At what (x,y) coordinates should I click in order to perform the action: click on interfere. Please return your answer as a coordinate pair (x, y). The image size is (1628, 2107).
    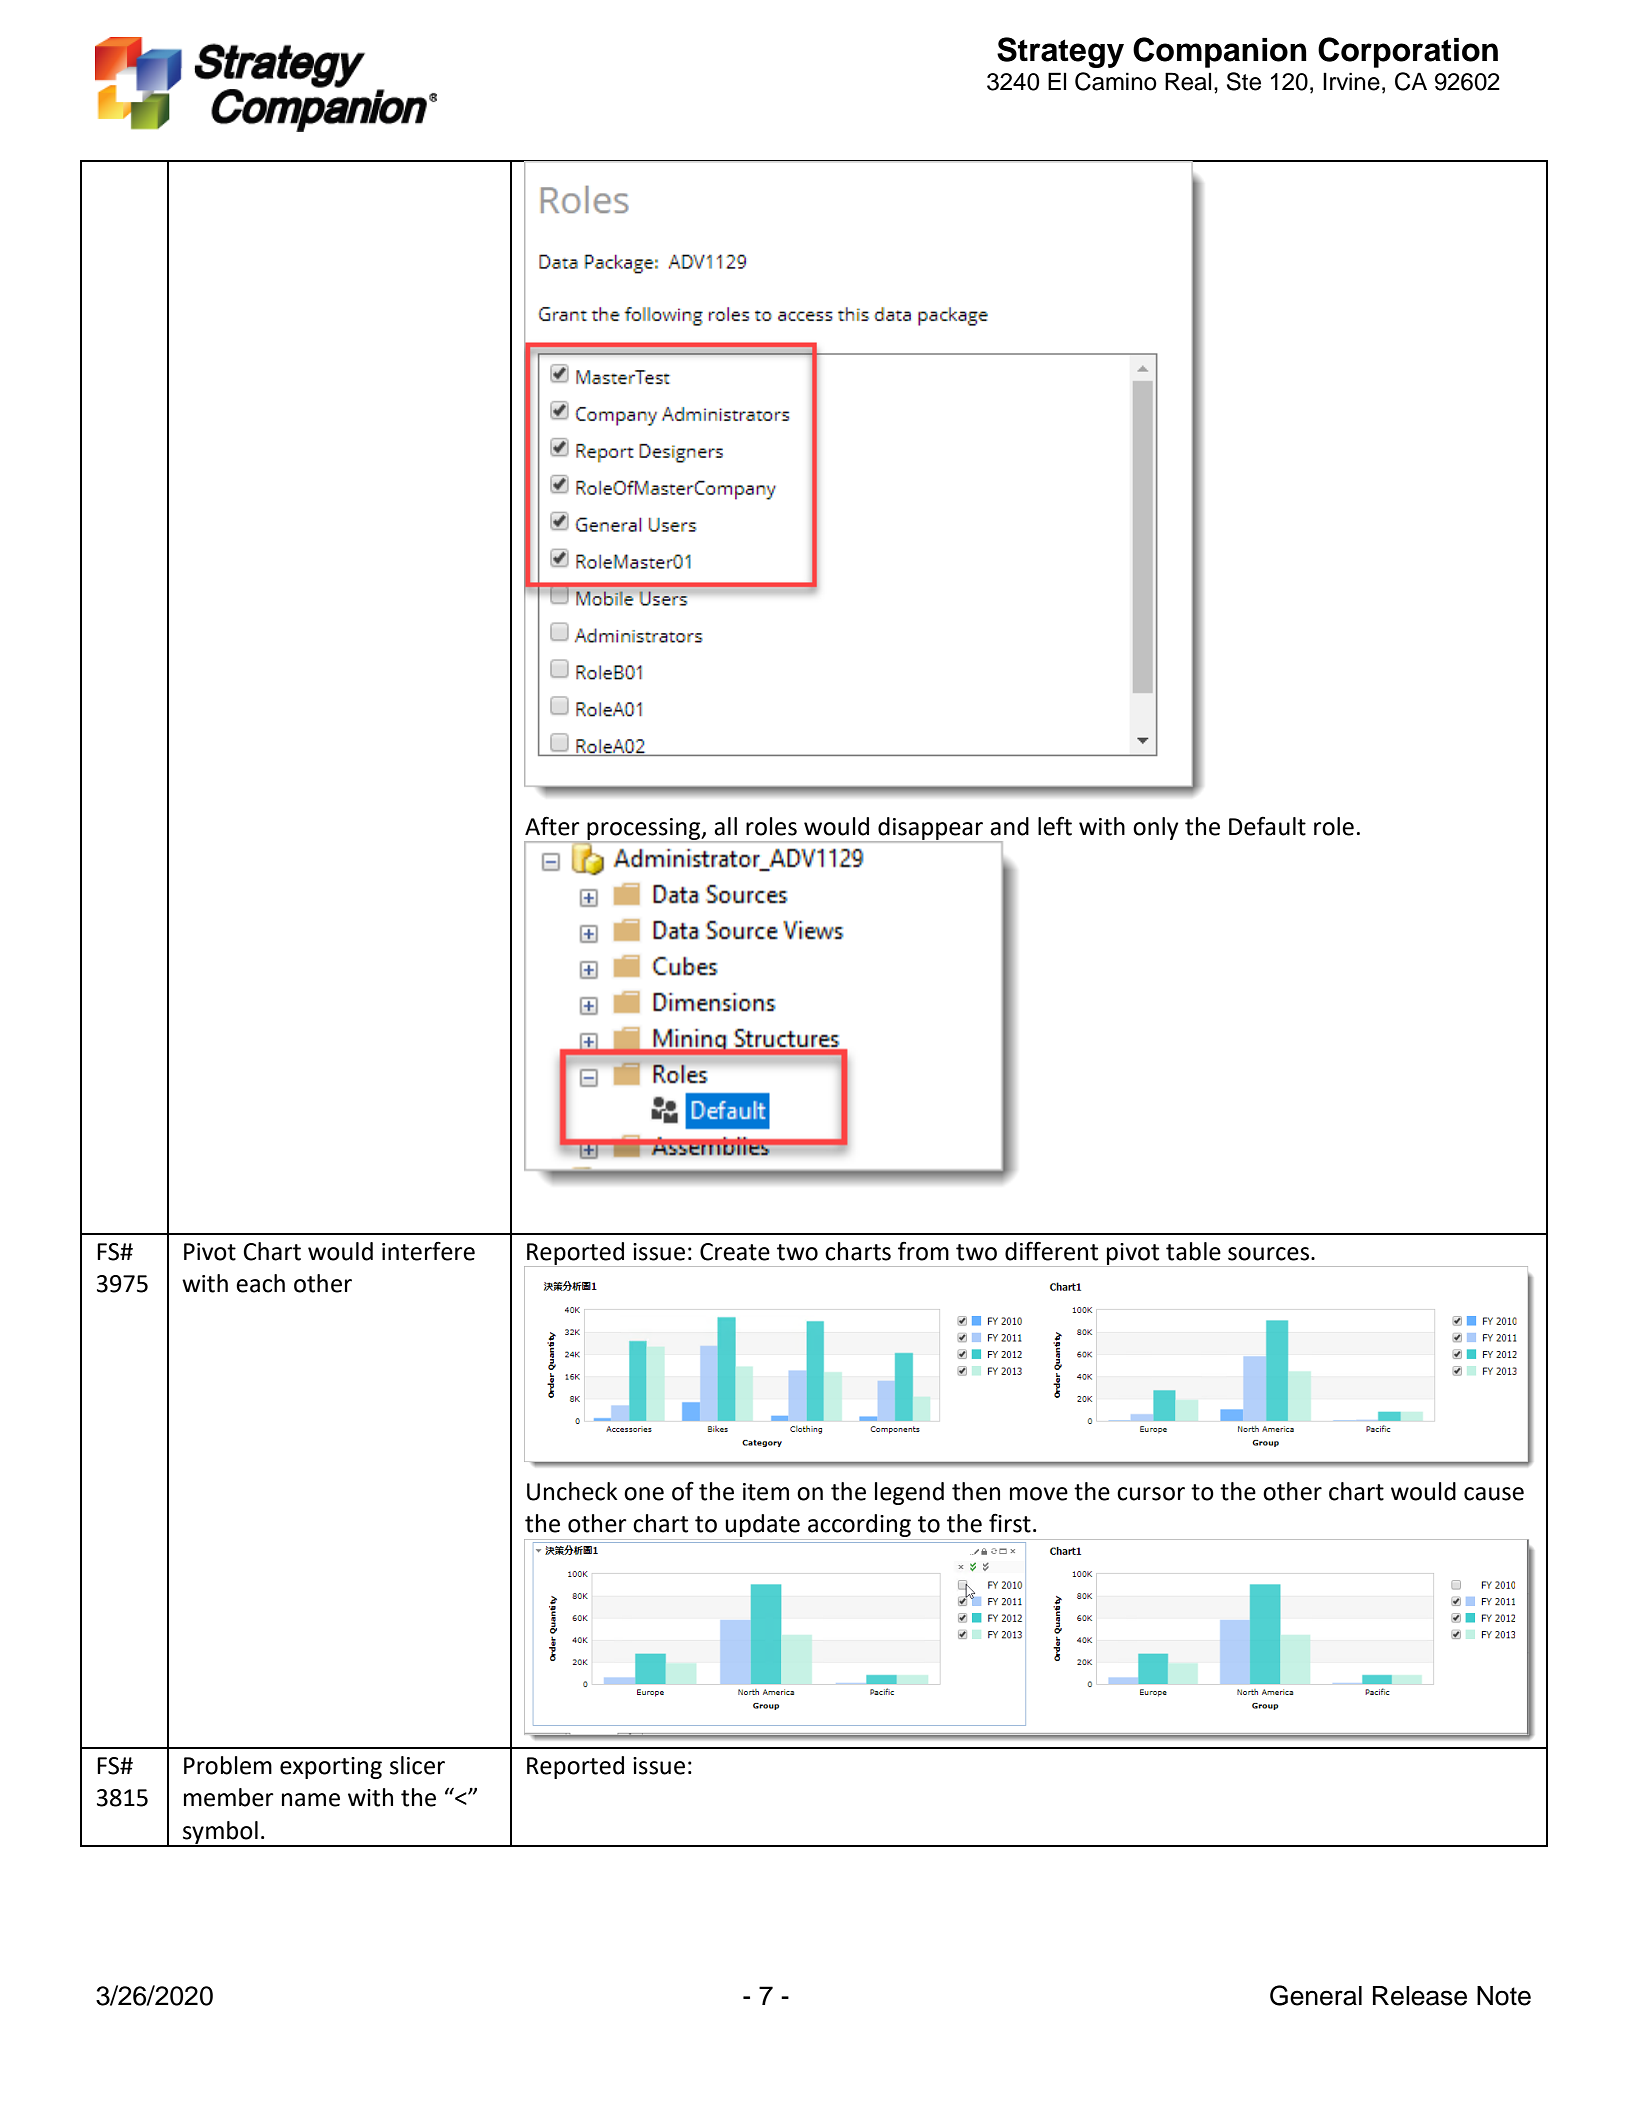
    Looking at the image, I should click on (428, 1251).
